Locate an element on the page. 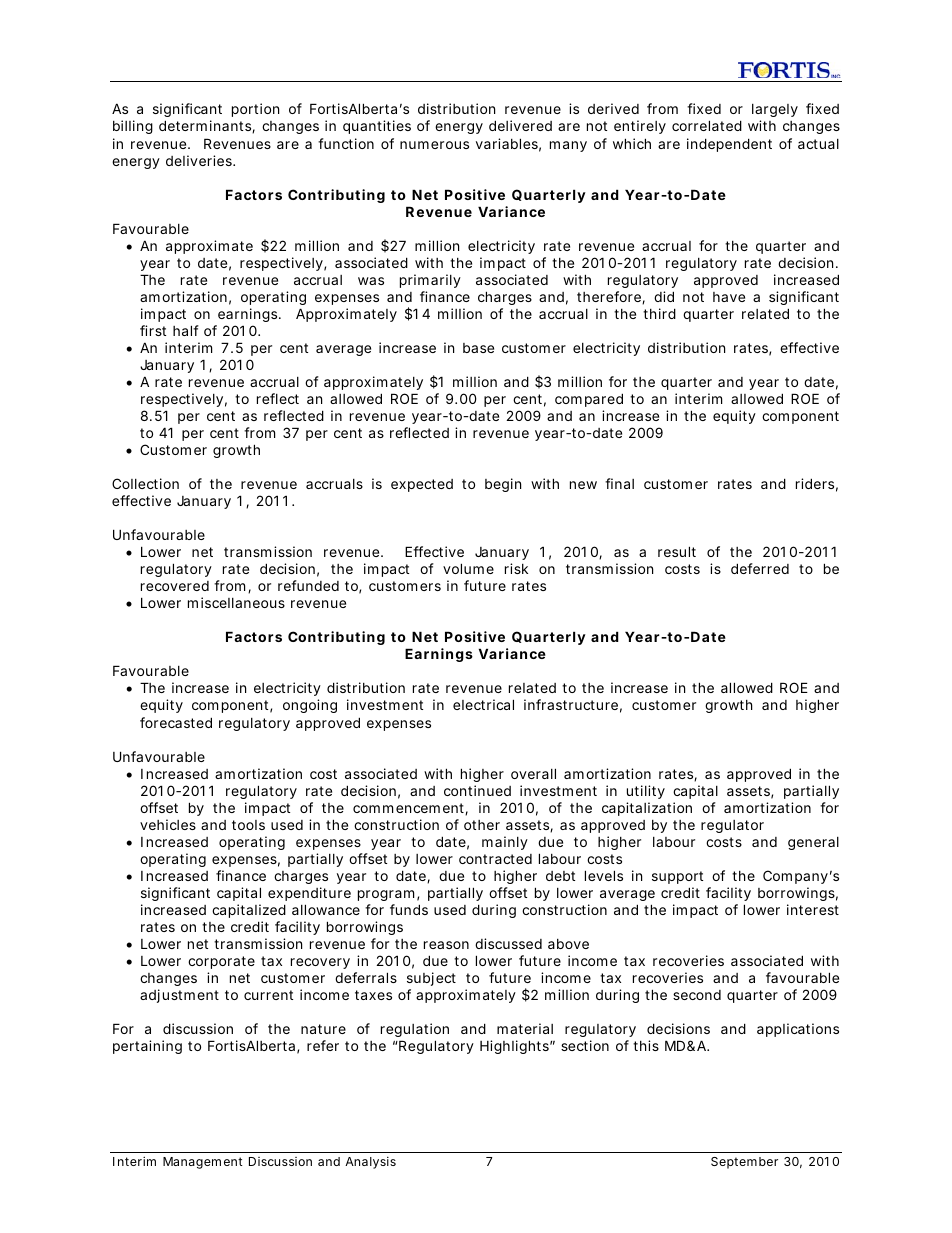  deliveries is located at coordinates (200, 160).
